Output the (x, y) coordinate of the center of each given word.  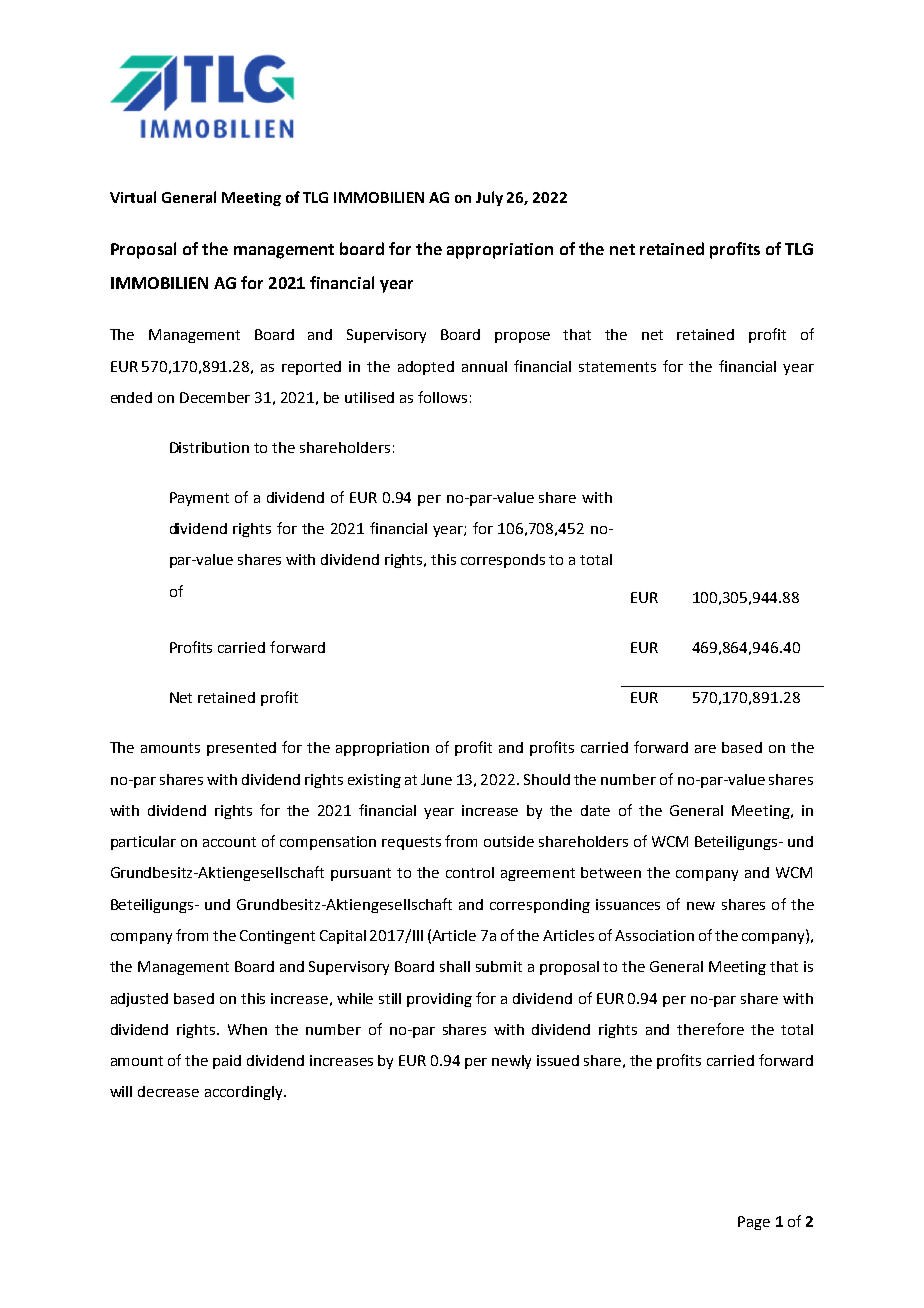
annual (484, 366)
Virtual (133, 197)
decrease (168, 1091)
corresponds (503, 561)
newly (511, 1062)
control (470, 872)
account (229, 842)
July (489, 198)
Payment (199, 499)
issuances (628, 904)
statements (617, 367)
